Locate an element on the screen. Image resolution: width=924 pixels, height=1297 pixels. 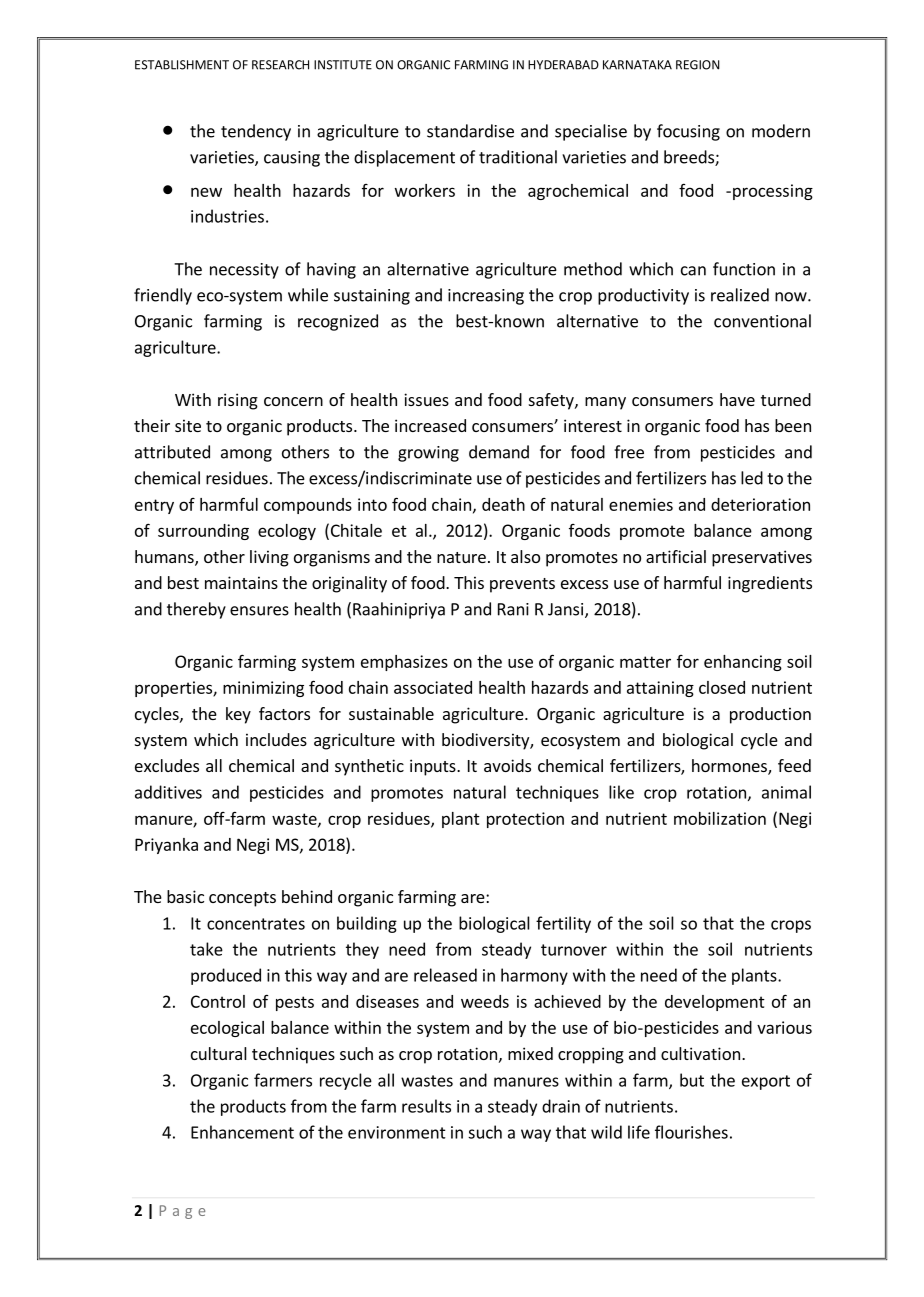
conventional is located at coordinates (762, 321).
